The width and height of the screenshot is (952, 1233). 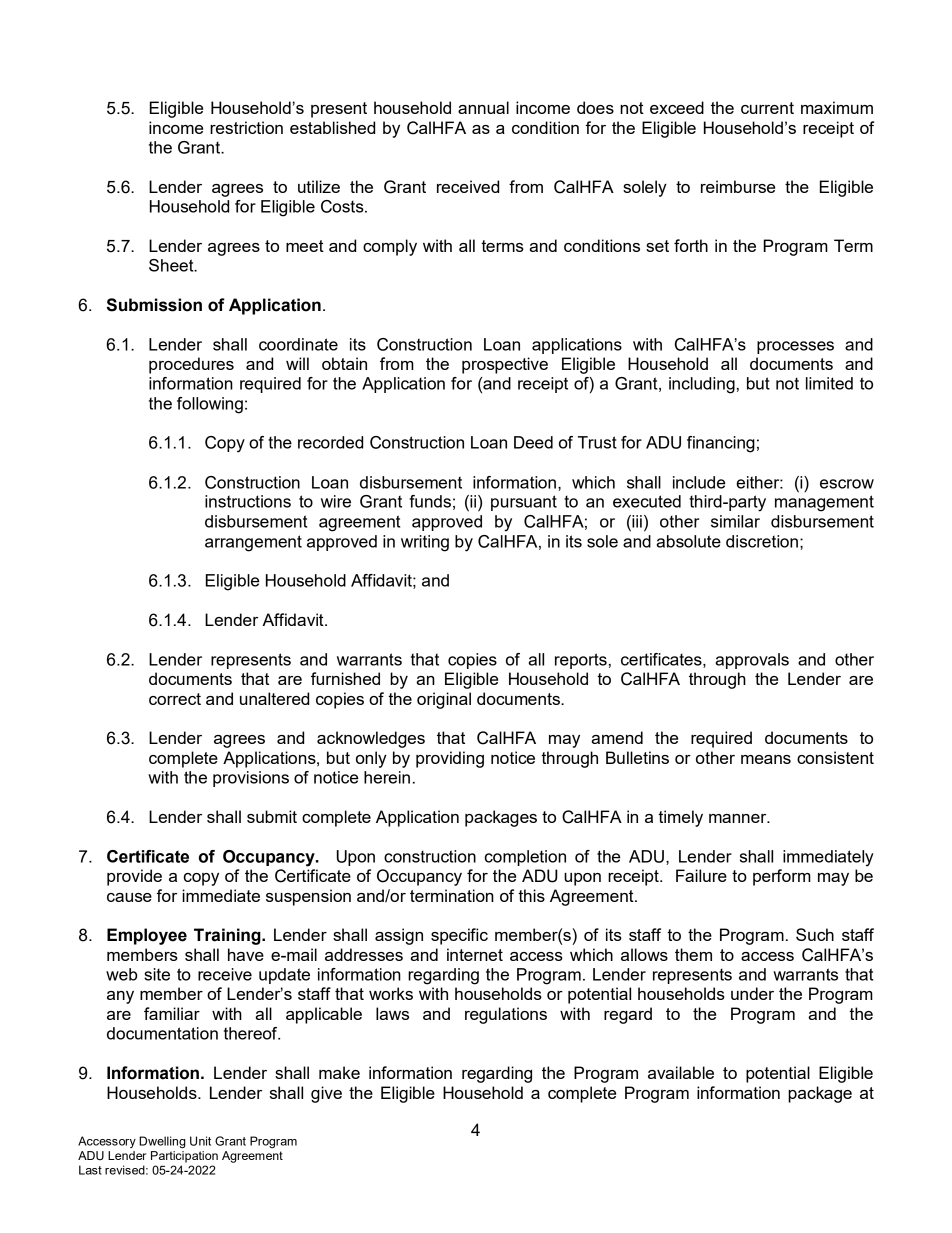 I want to click on providing, so click(x=450, y=759).
